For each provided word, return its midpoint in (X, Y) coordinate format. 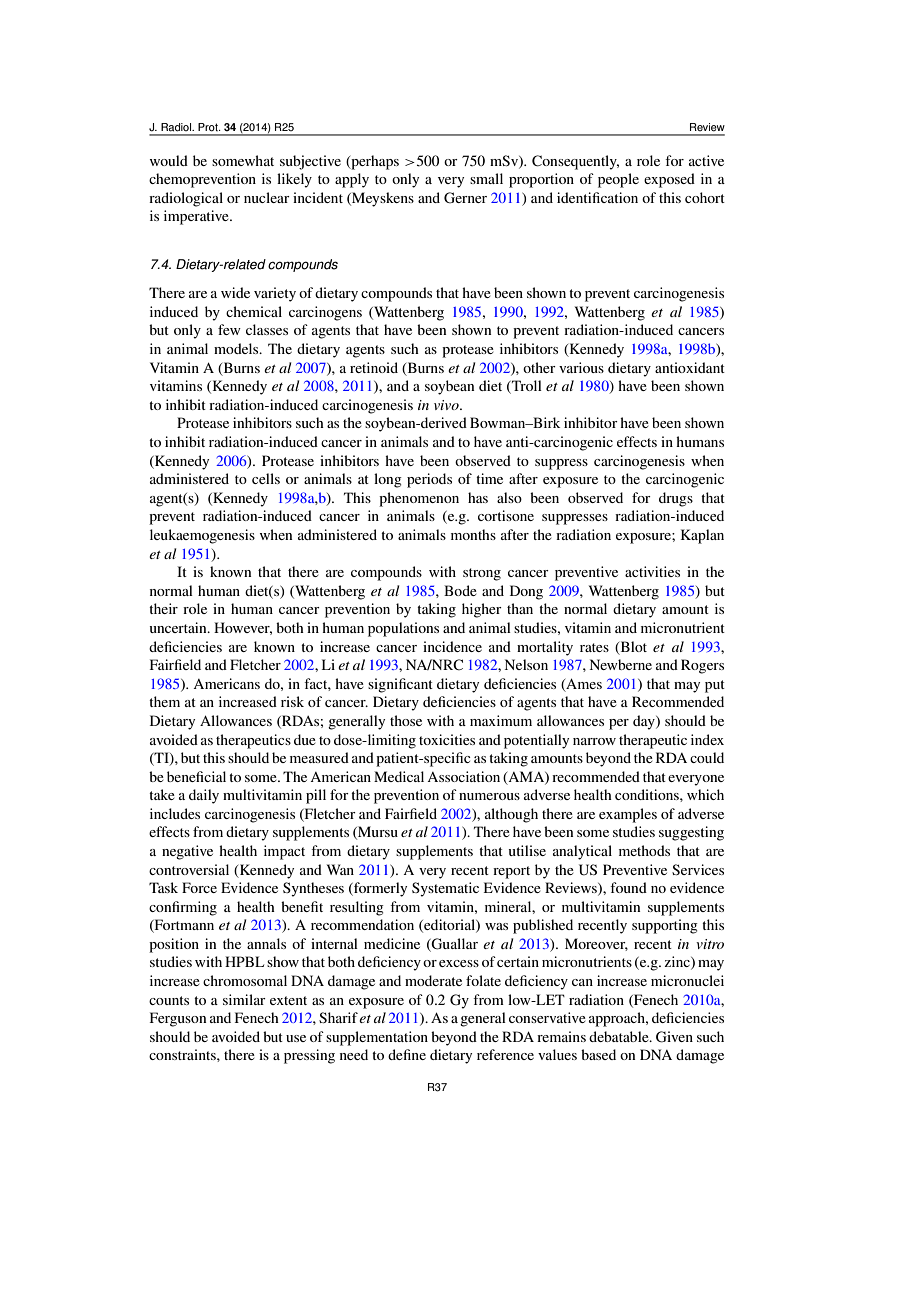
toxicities (447, 739)
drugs (676, 499)
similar (244, 999)
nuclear (267, 197)
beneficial (196, 776)
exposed (669, 180)
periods (429, 480)
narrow (594, 741)
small (486, 178)
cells (266, 478)
